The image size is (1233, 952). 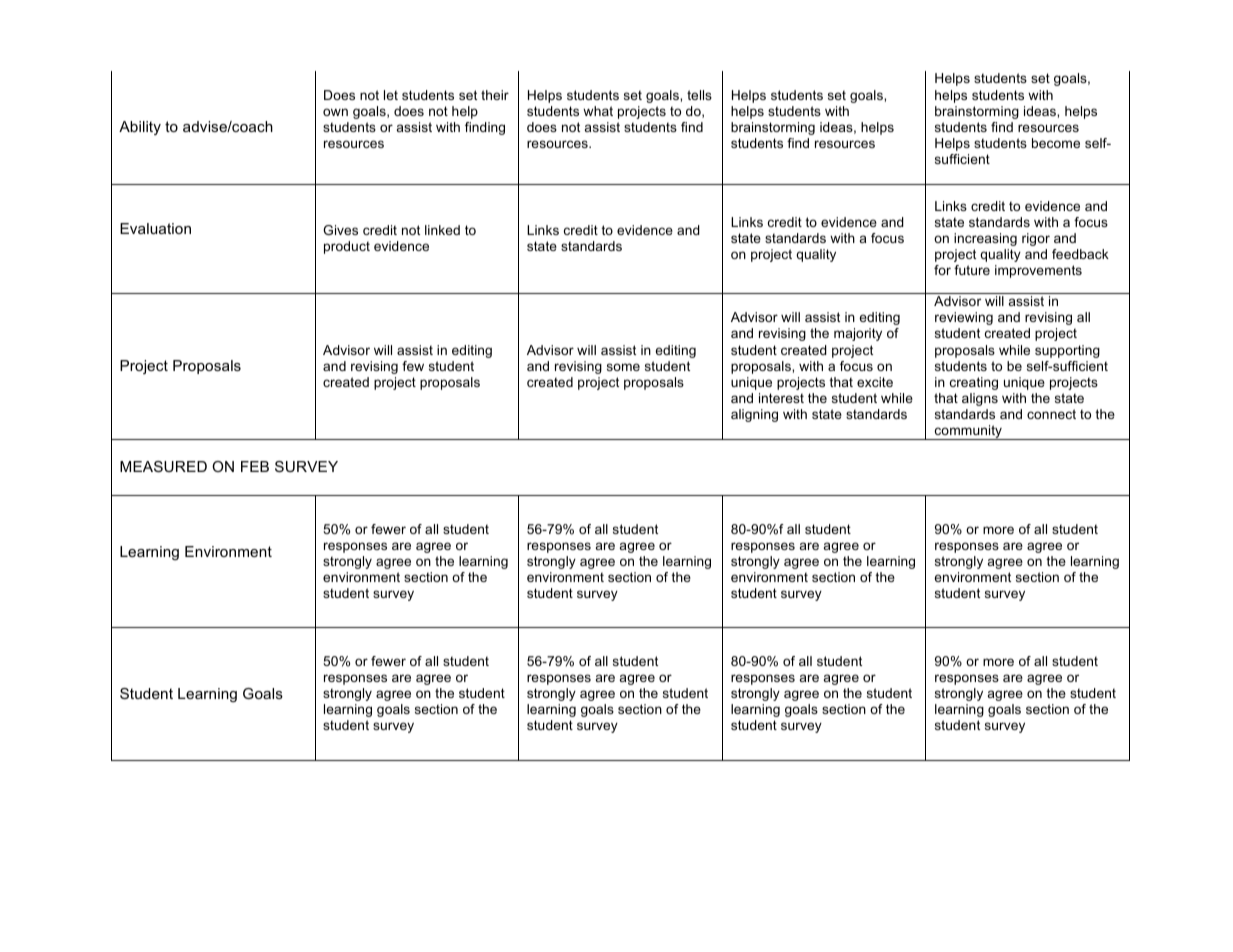 I want to click on aligning, so click(x=754, y=415).
